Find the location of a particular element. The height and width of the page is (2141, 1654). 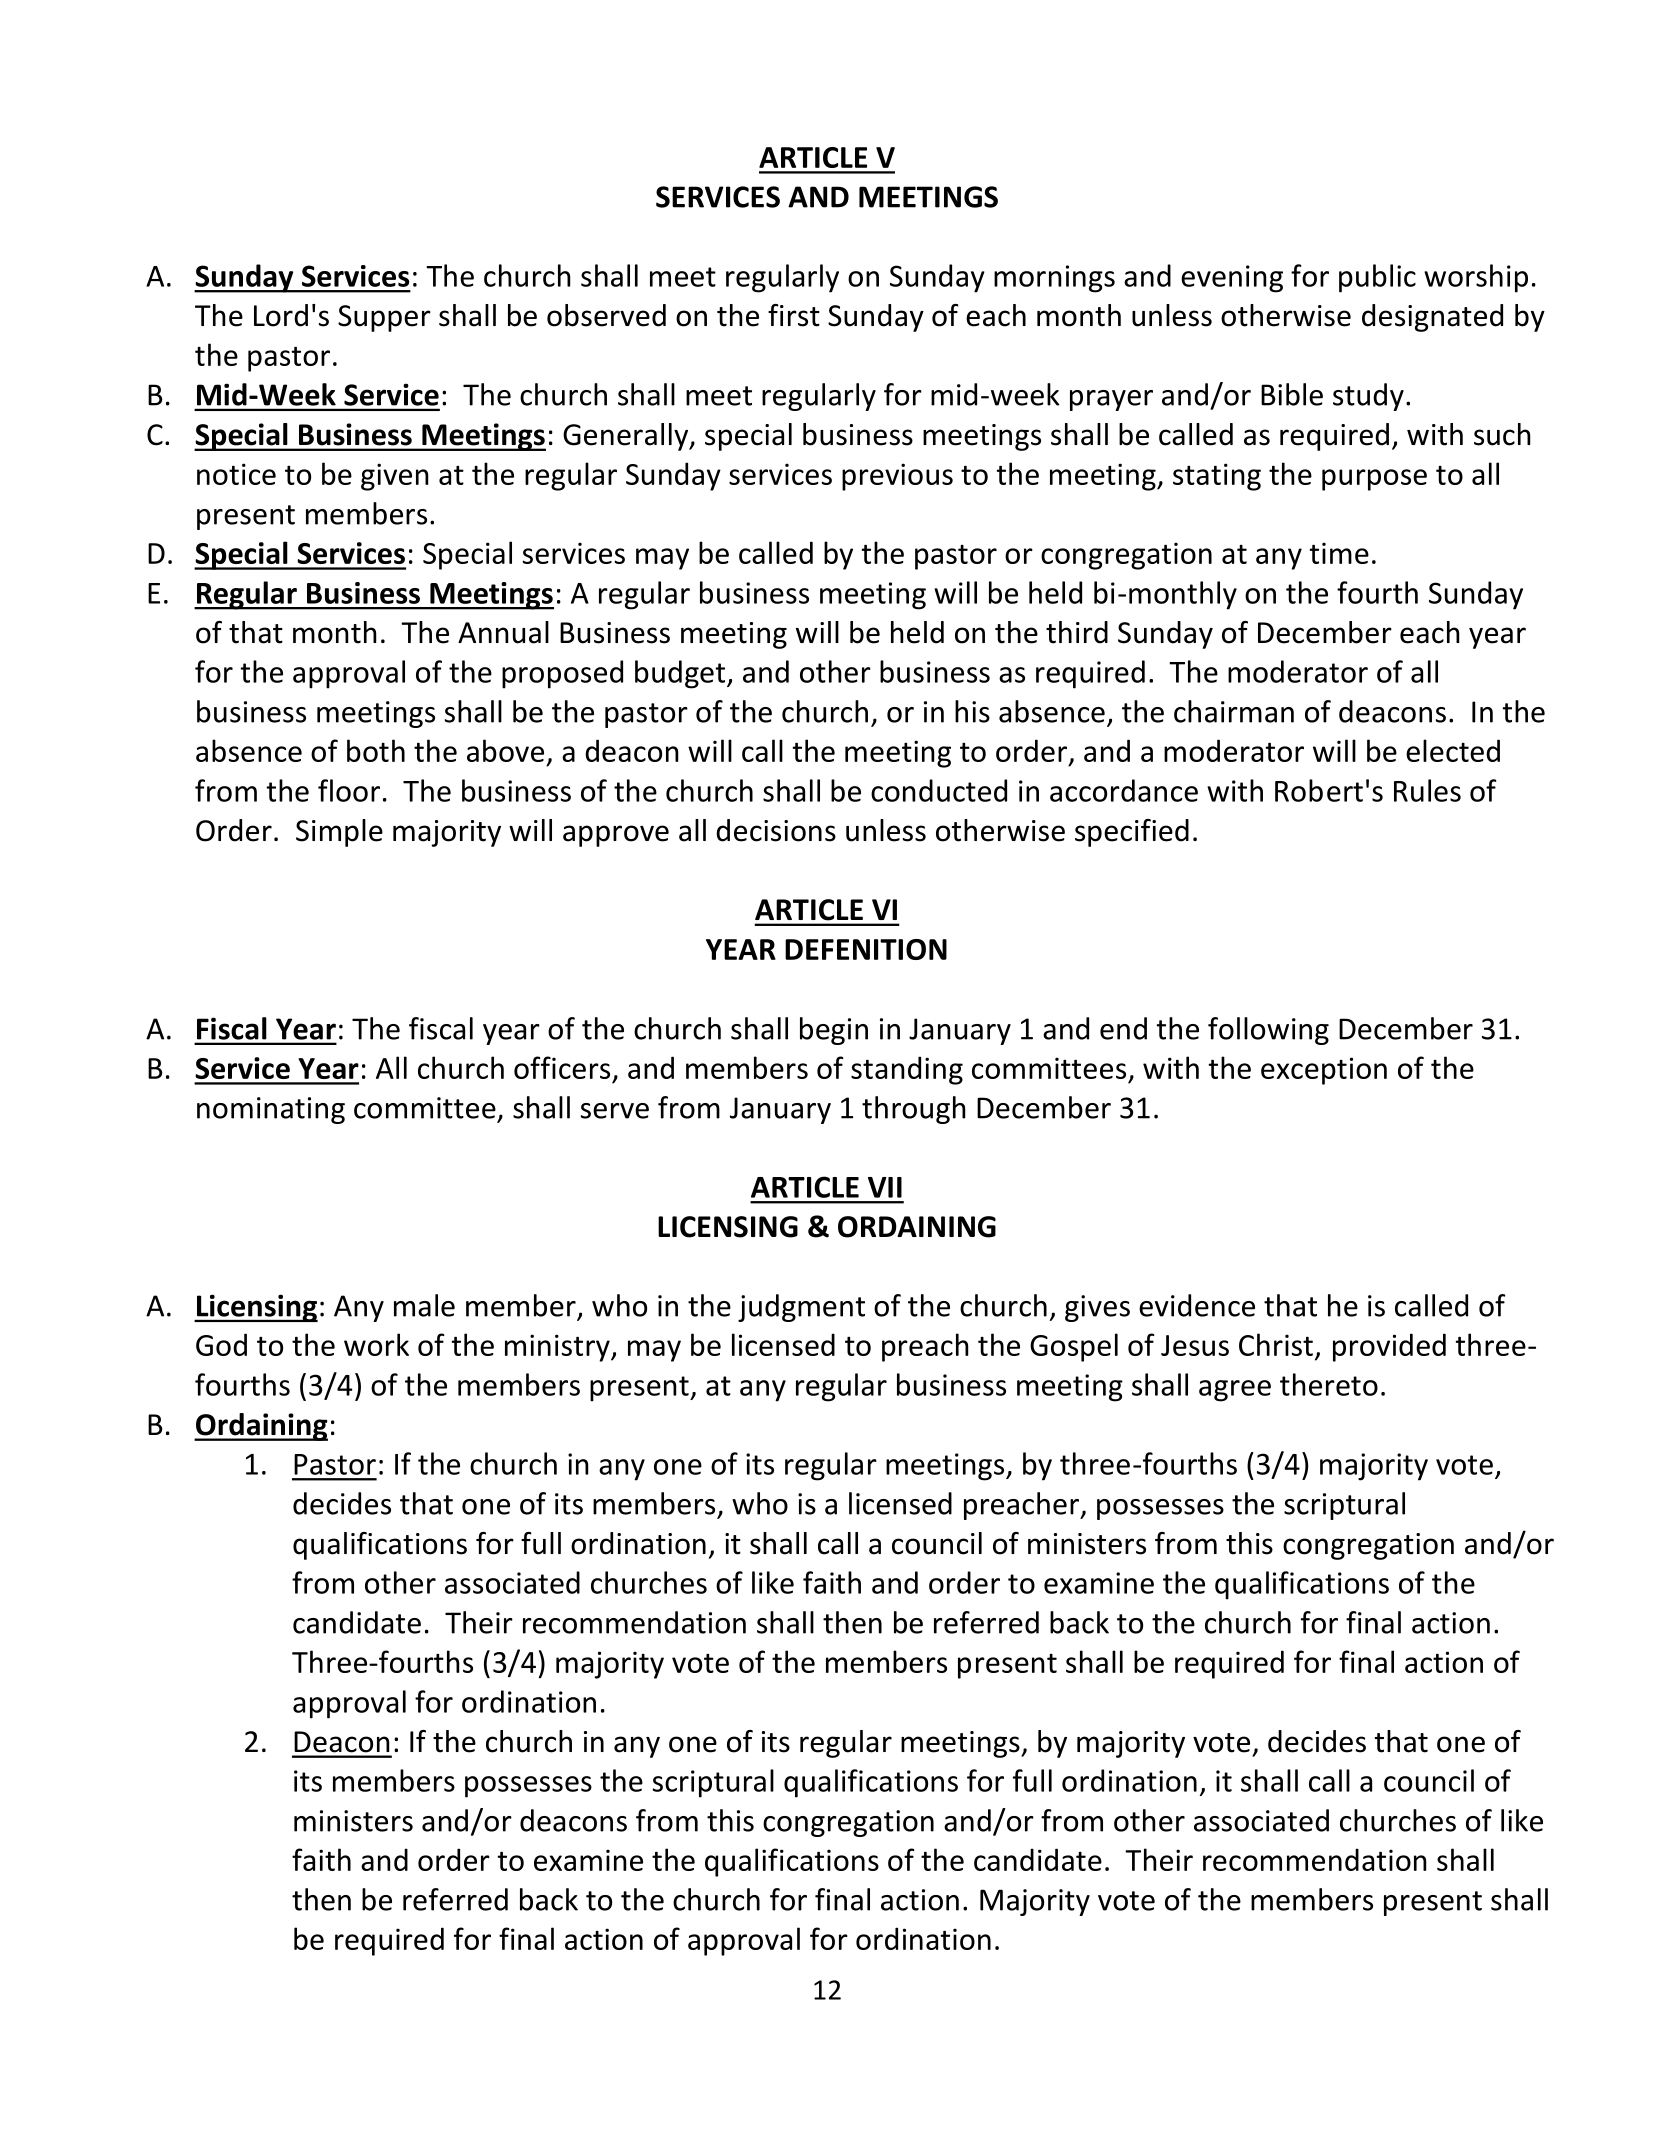

Rules is located at coordinates (1427, 790).
